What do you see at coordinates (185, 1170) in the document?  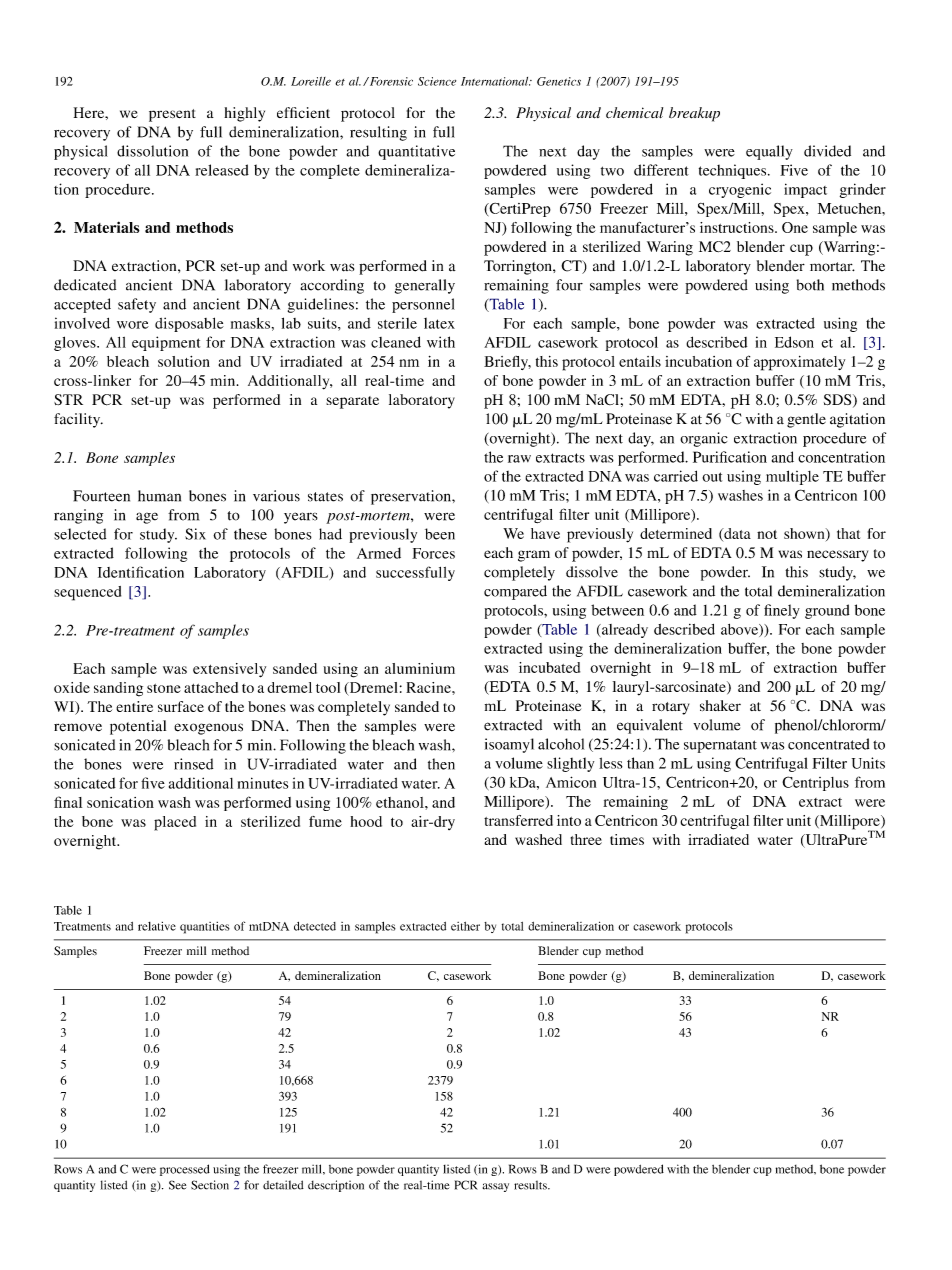 I see `processed` at bounding box center [185, 1170].
